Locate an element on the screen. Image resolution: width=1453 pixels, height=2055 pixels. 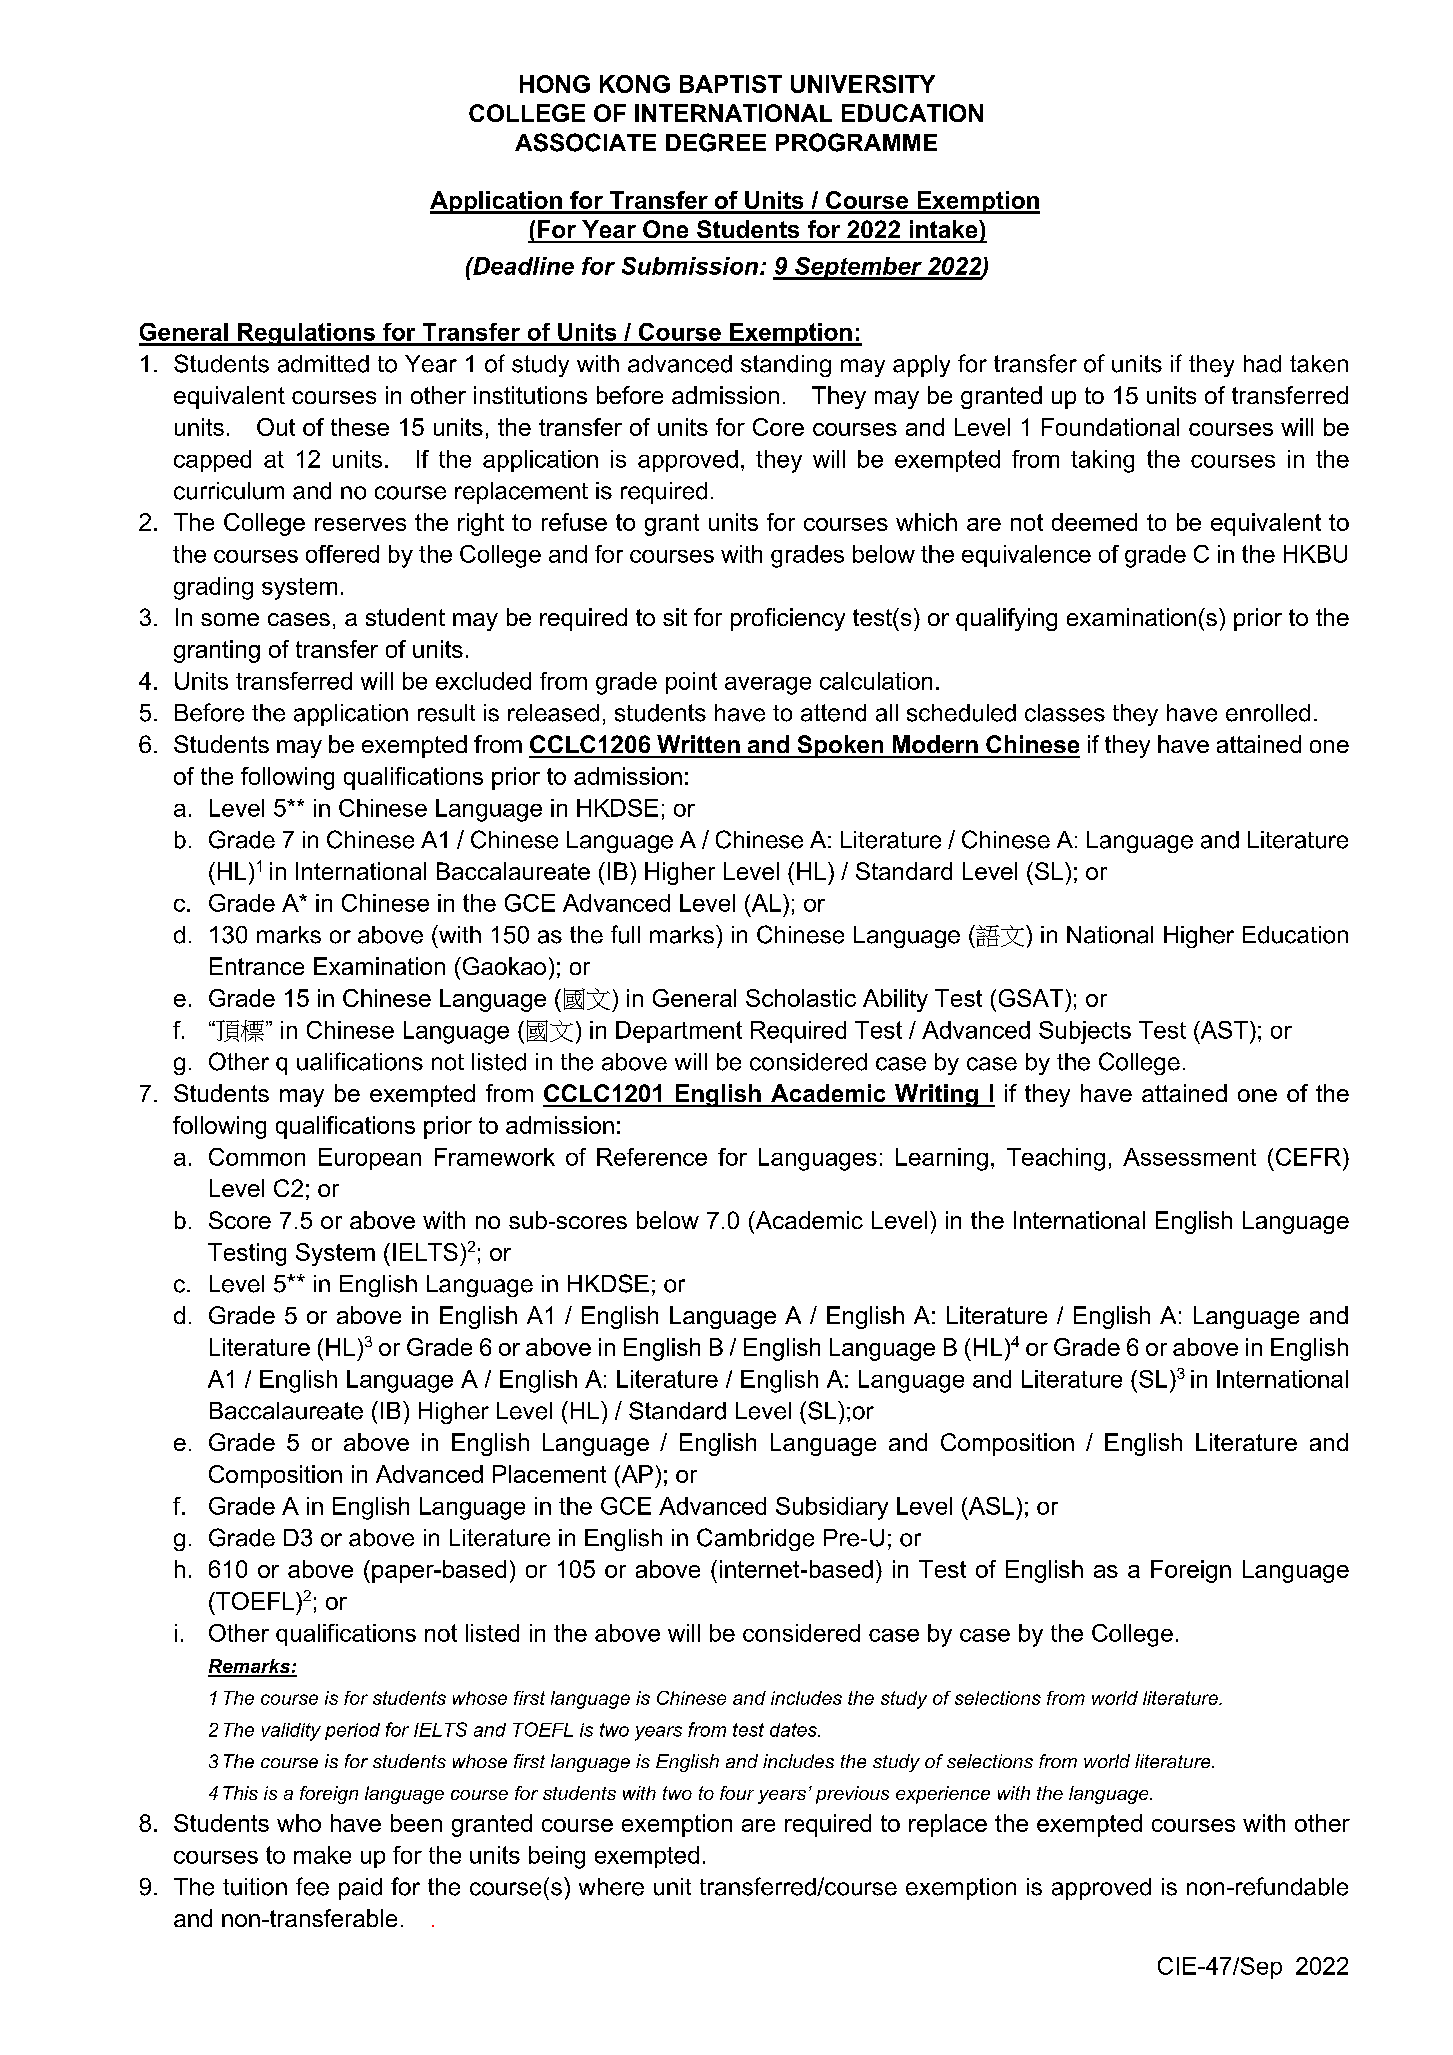
taking is located at coordinates (1102, 461).
